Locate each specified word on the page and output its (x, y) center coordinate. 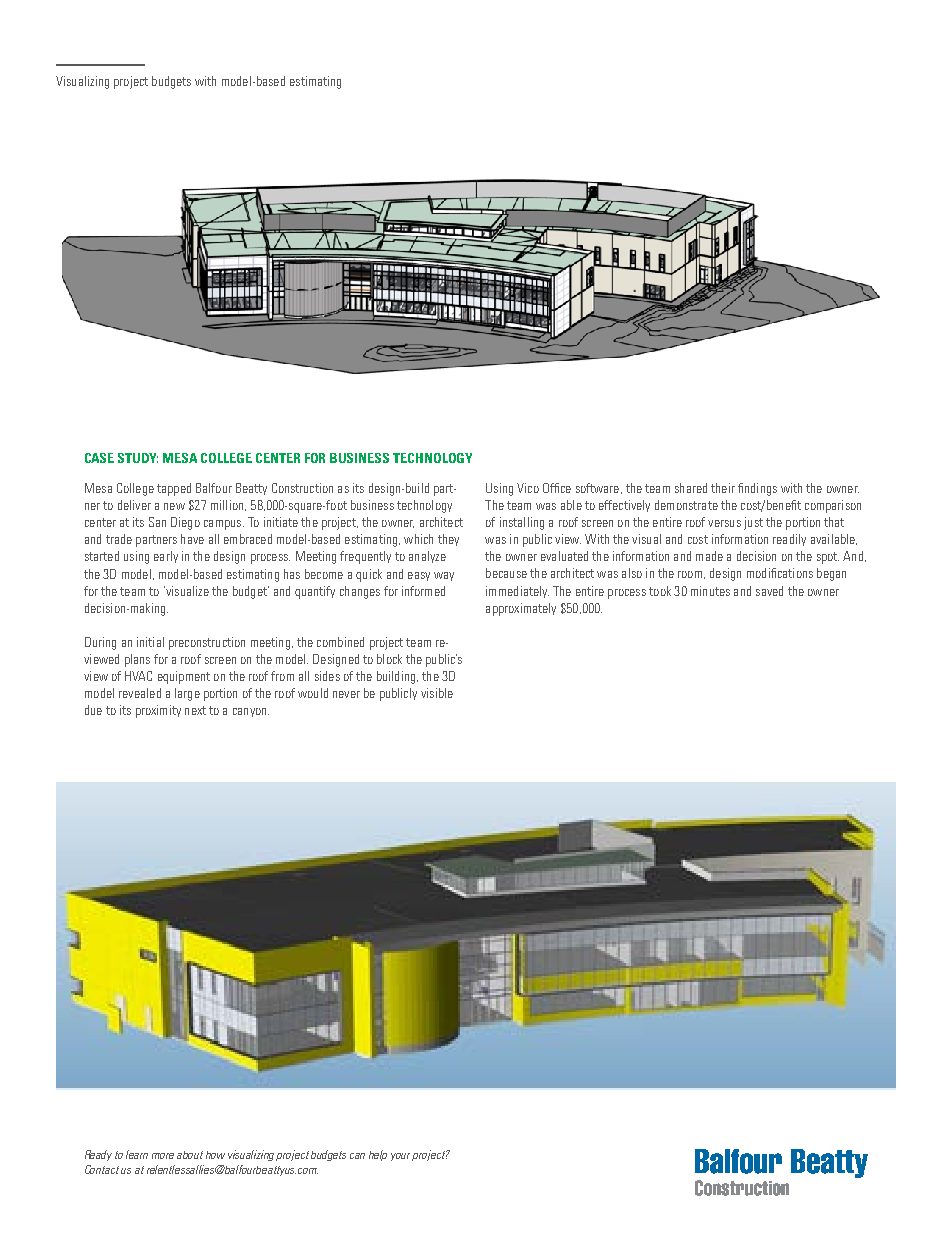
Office (557, 488)
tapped (174, 489)
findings (757, 489)
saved (769, 591)
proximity (158, 711)
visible (437, 693)
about (190, 1155)
